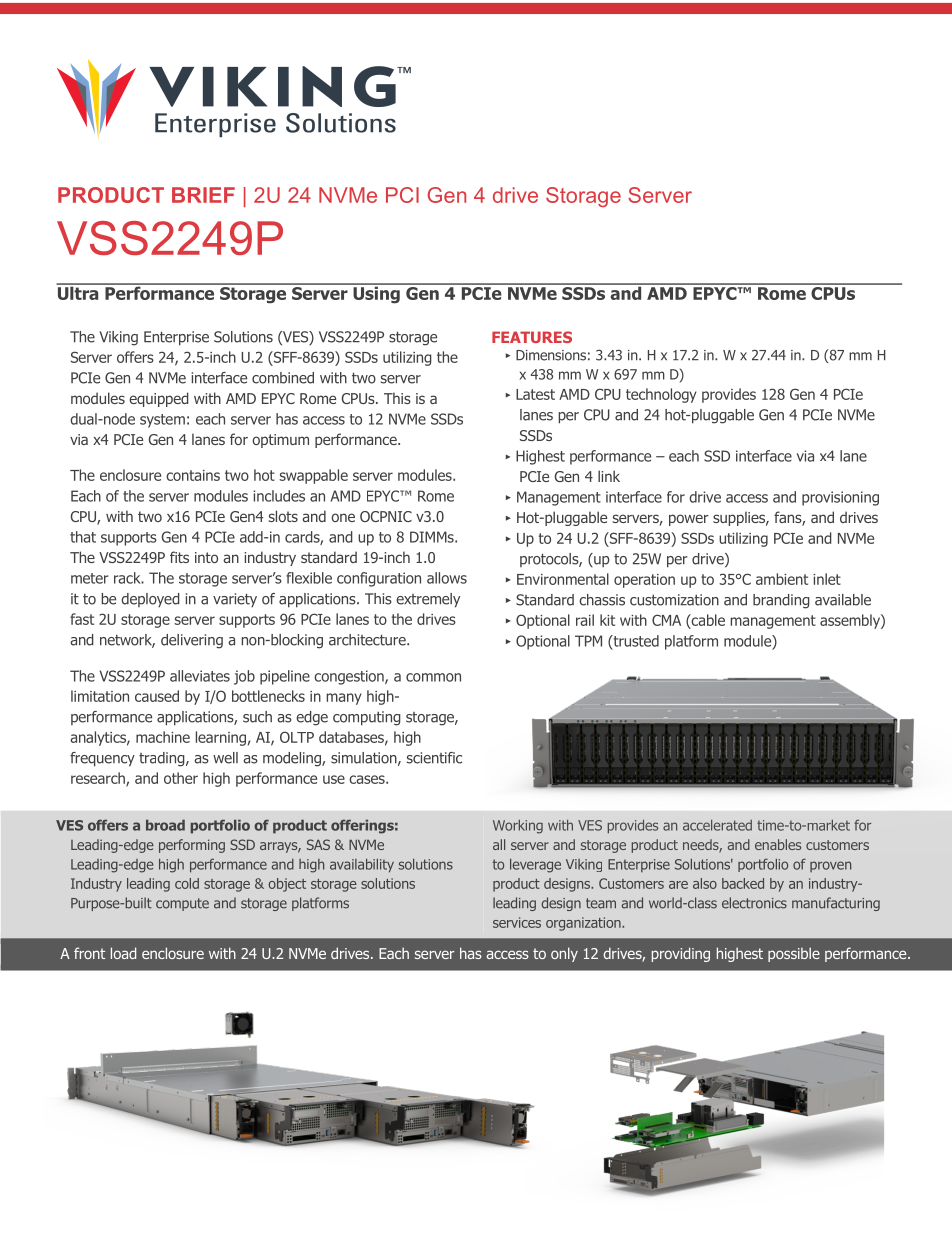 This screenshot has height=1233, width=952. Describe the element at coordinates (182, 904) in the screenshot. I see `compute` at that location.
